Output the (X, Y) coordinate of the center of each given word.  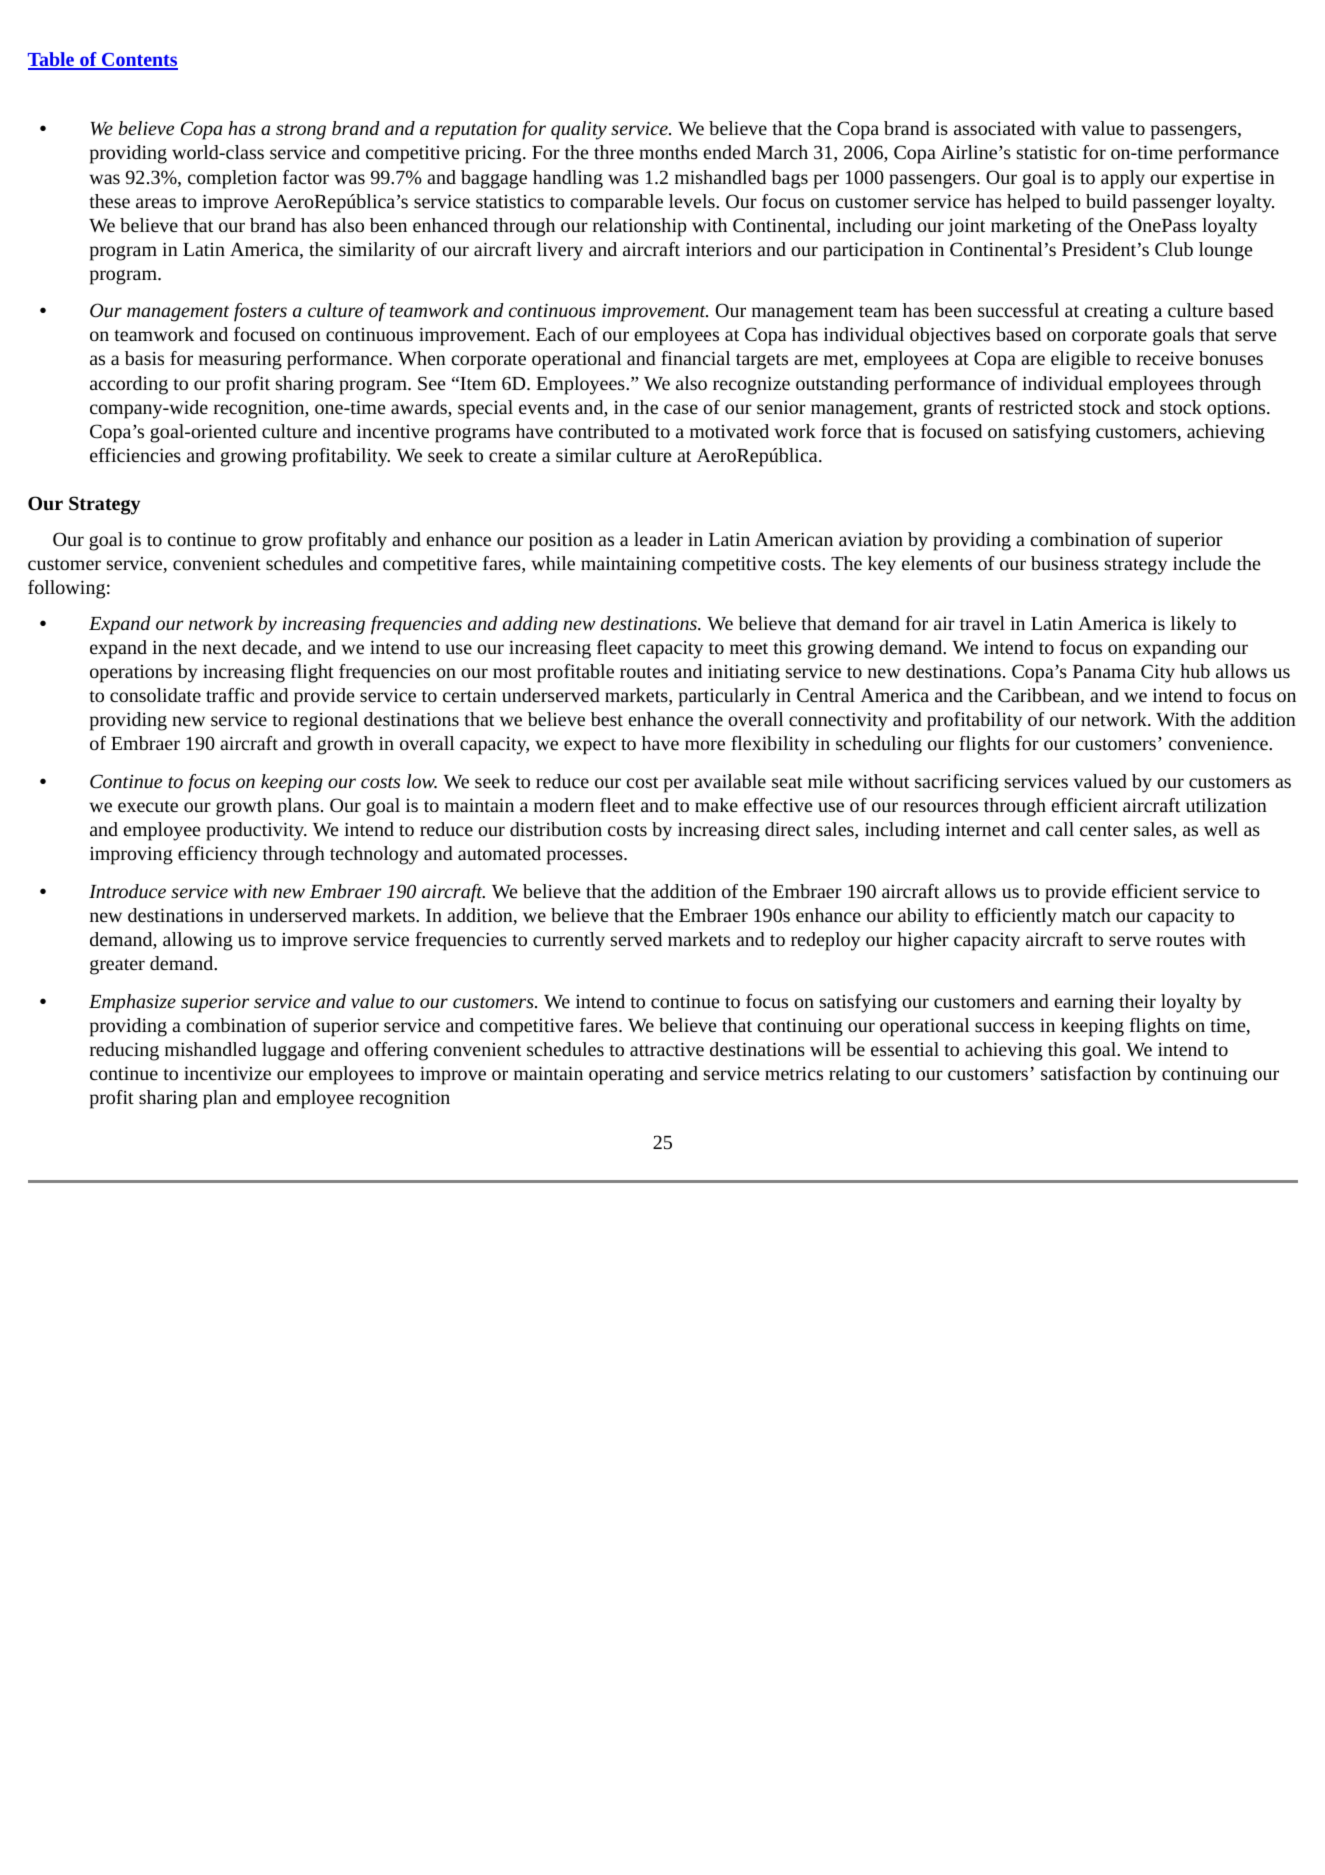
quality (579, 130)
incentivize (227, 1073)
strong (301, 131)
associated (994, 128)
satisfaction (1086, 1073)
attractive (667, 1049)
